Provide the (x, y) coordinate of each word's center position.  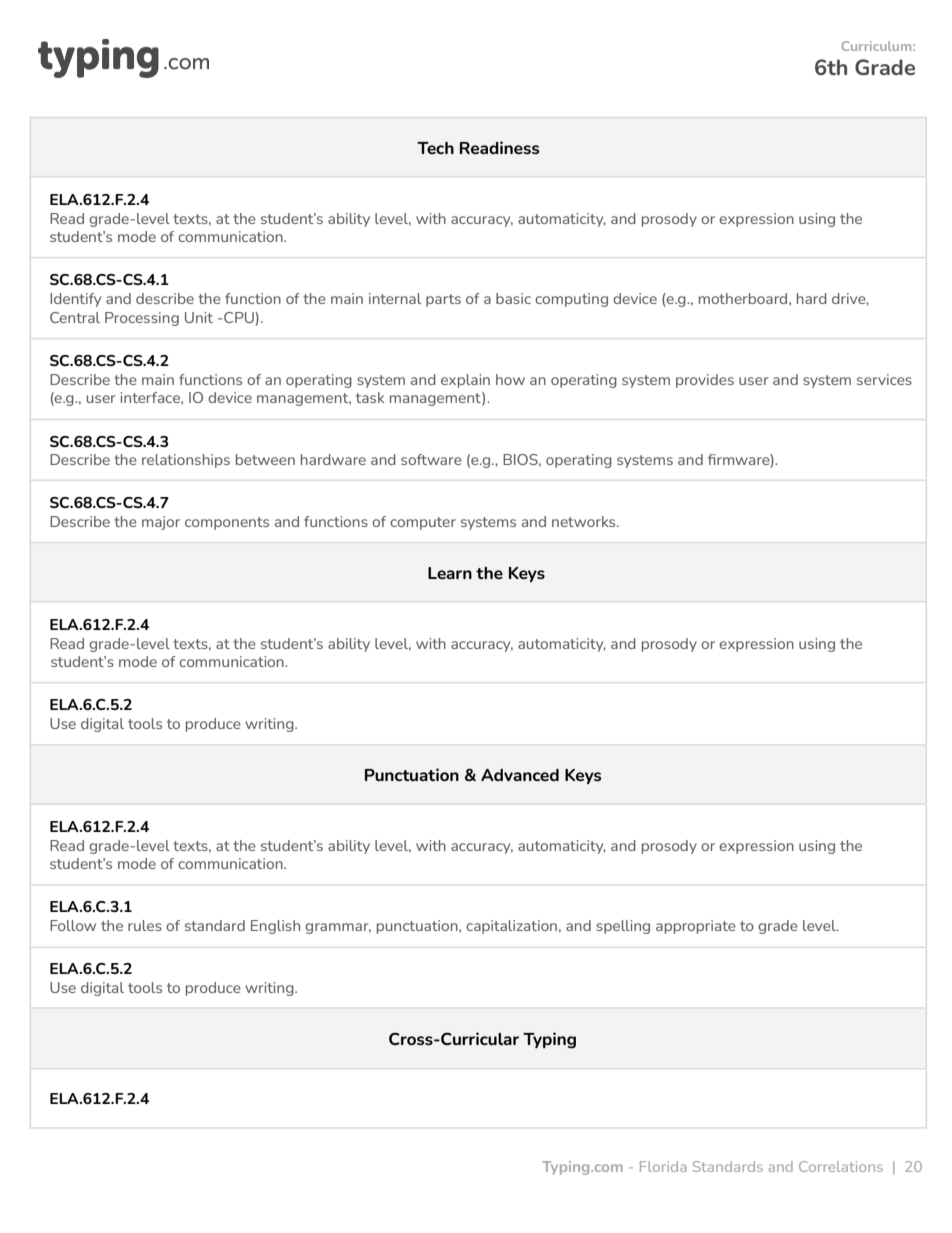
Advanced (520, 775)
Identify (75, 300)
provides (705, 381)
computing (571, 300)
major (161, 523)
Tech (435, 148)
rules (145, 925)
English (275, 927)
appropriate (696, 927)
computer (423, 523)
